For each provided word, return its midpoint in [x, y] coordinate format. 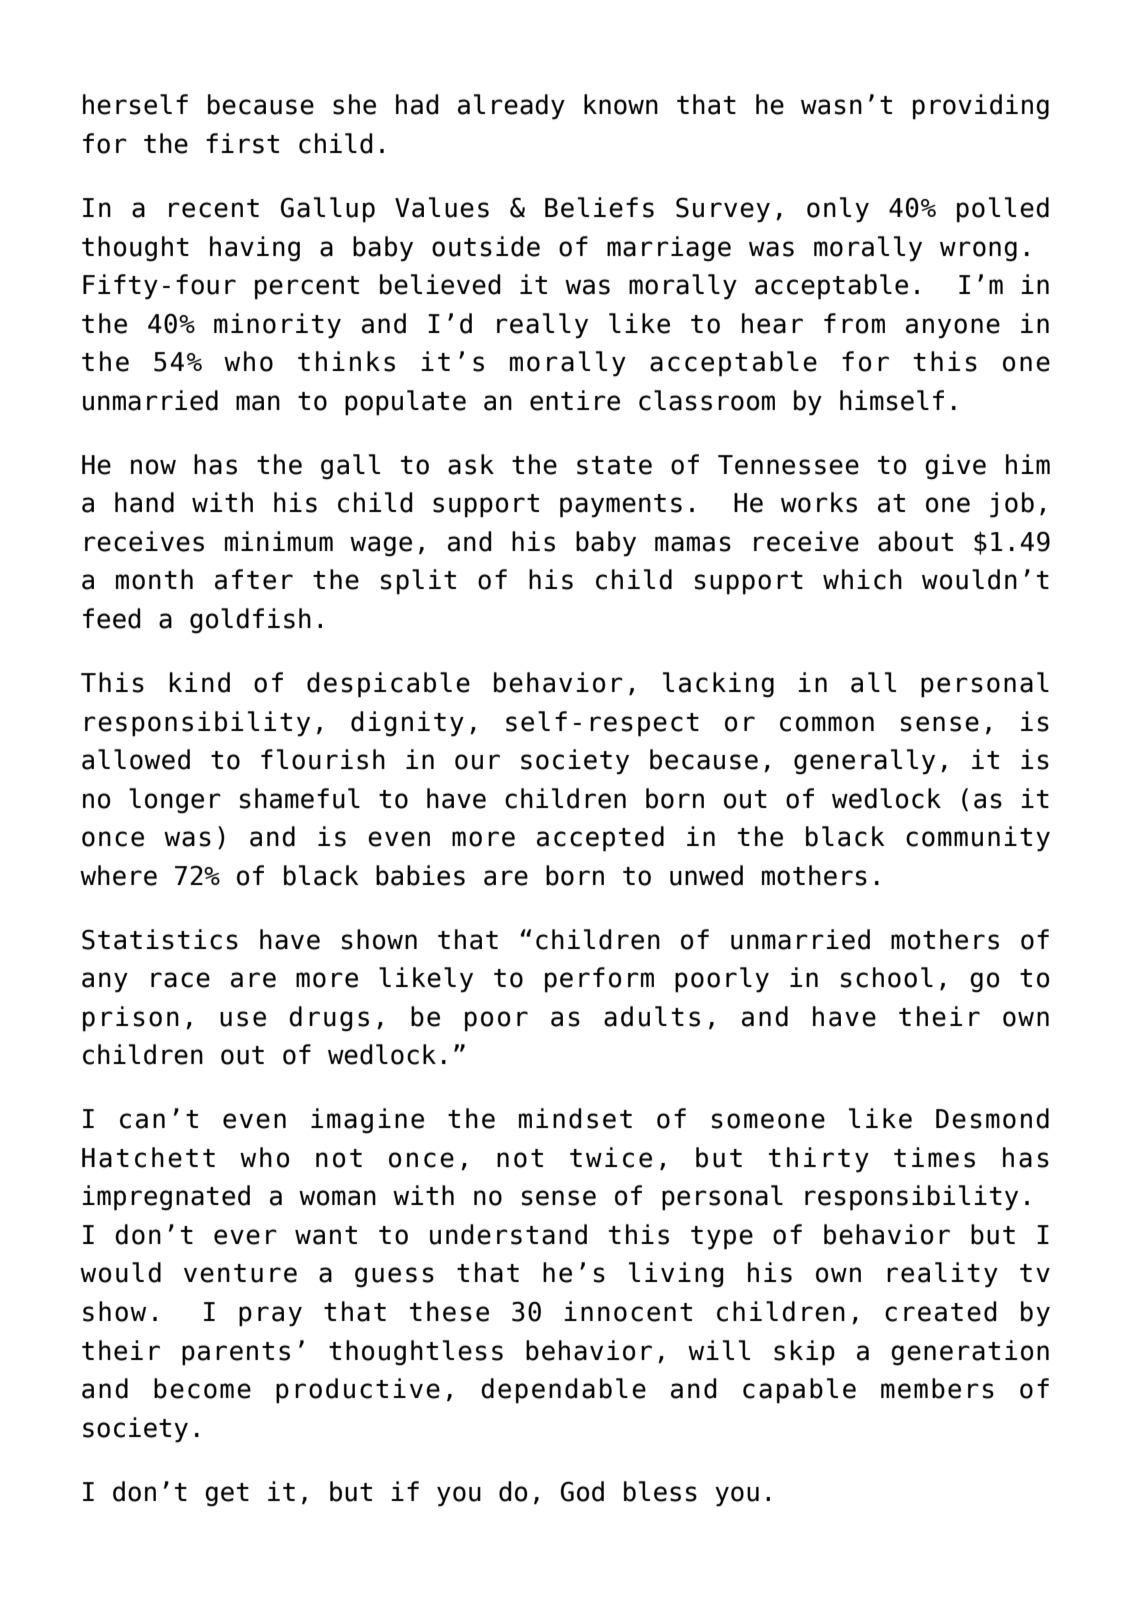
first [242, 143]
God [582, 1491]
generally [864, 762]
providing [981, 107]
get [227, 1495]
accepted [600, 839]
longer [175, 801]
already [511, 107]
